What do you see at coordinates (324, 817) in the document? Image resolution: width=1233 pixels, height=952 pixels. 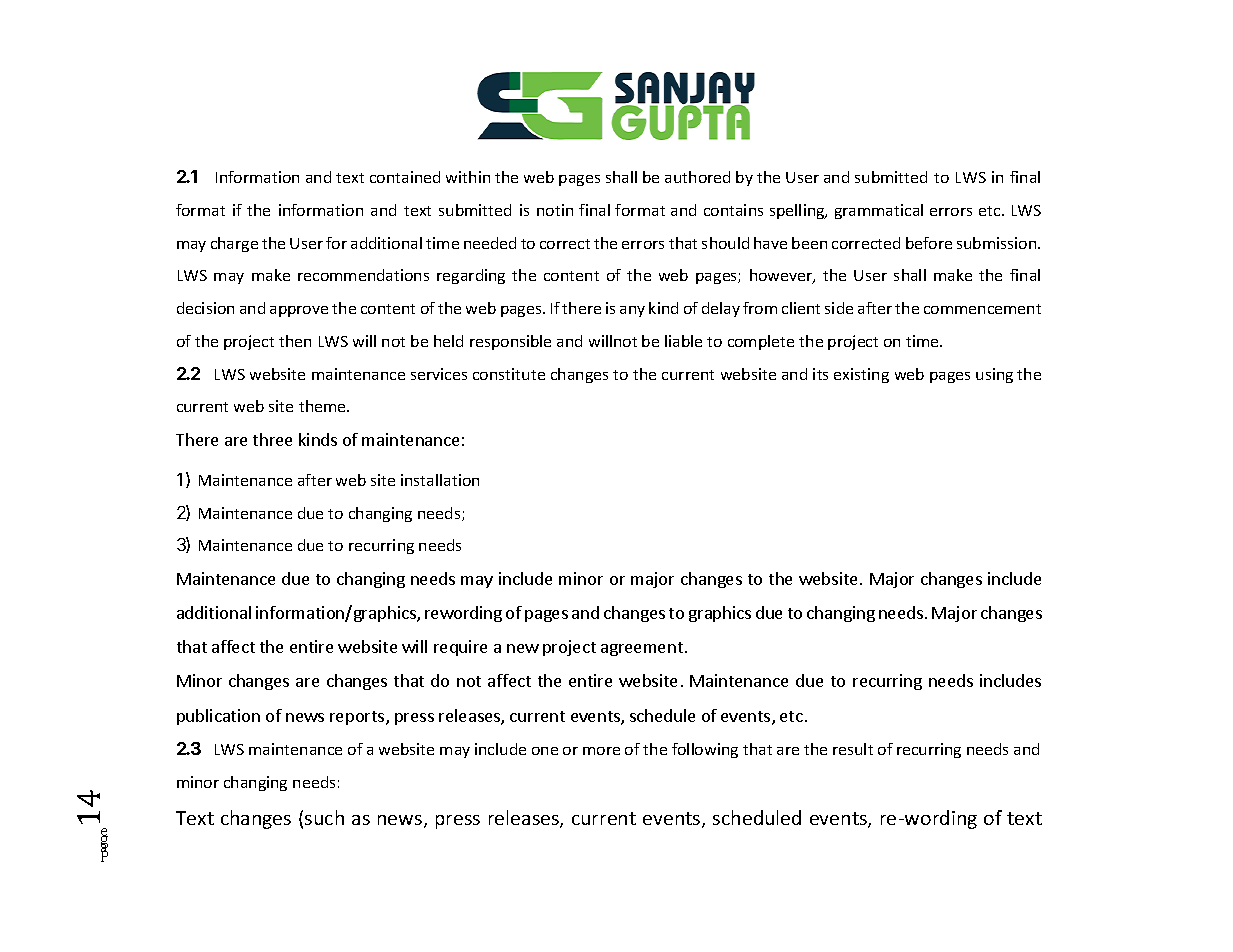 I see `such` at bounding box center [324, 817].
